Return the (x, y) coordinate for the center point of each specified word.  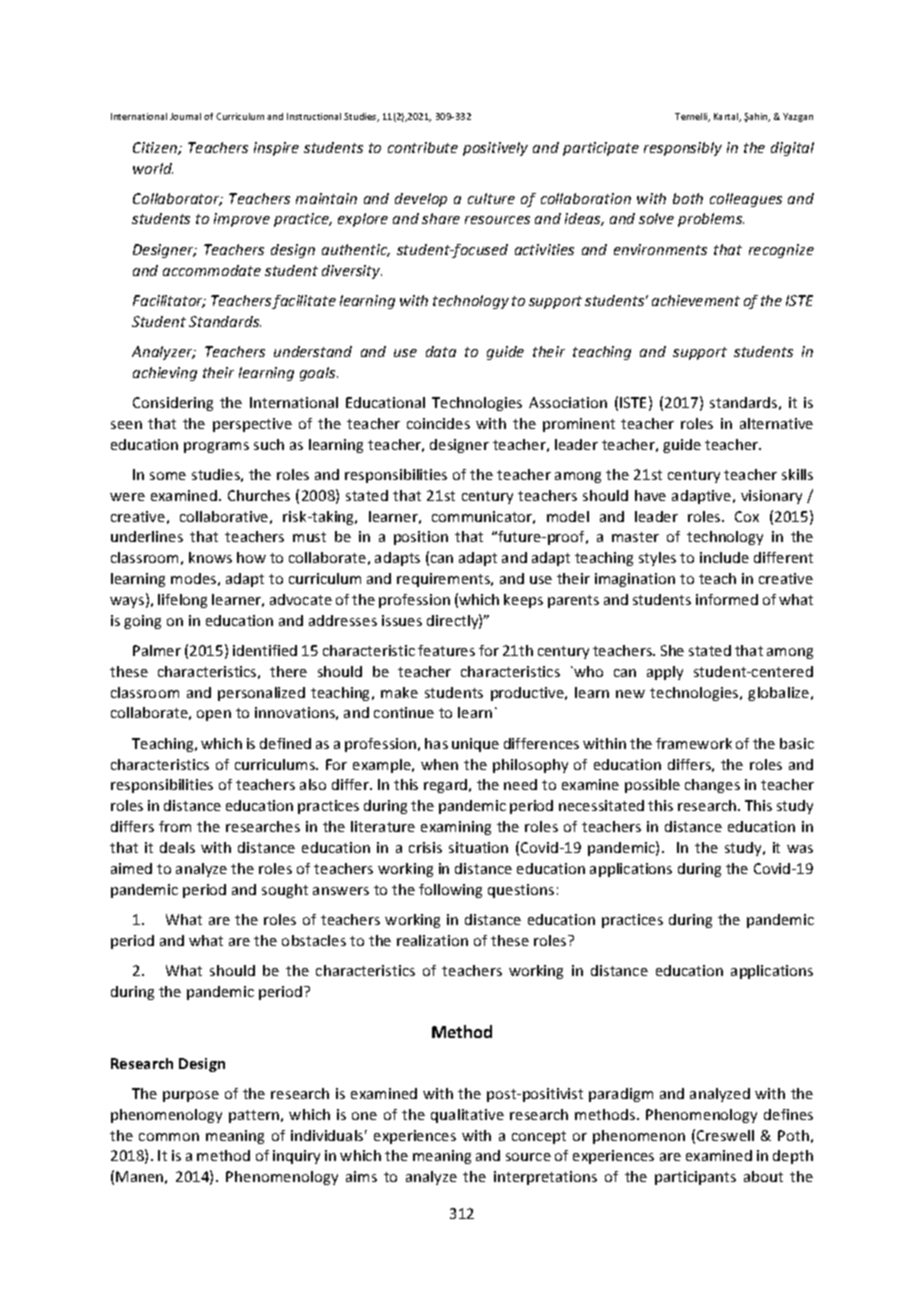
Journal (185, 116)
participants (695, 1178)
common (169, 1137)
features (446, 650)
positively (495, 149)
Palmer (157, 650)
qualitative (467, 1116)
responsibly (683, 149)
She (672, 650)
